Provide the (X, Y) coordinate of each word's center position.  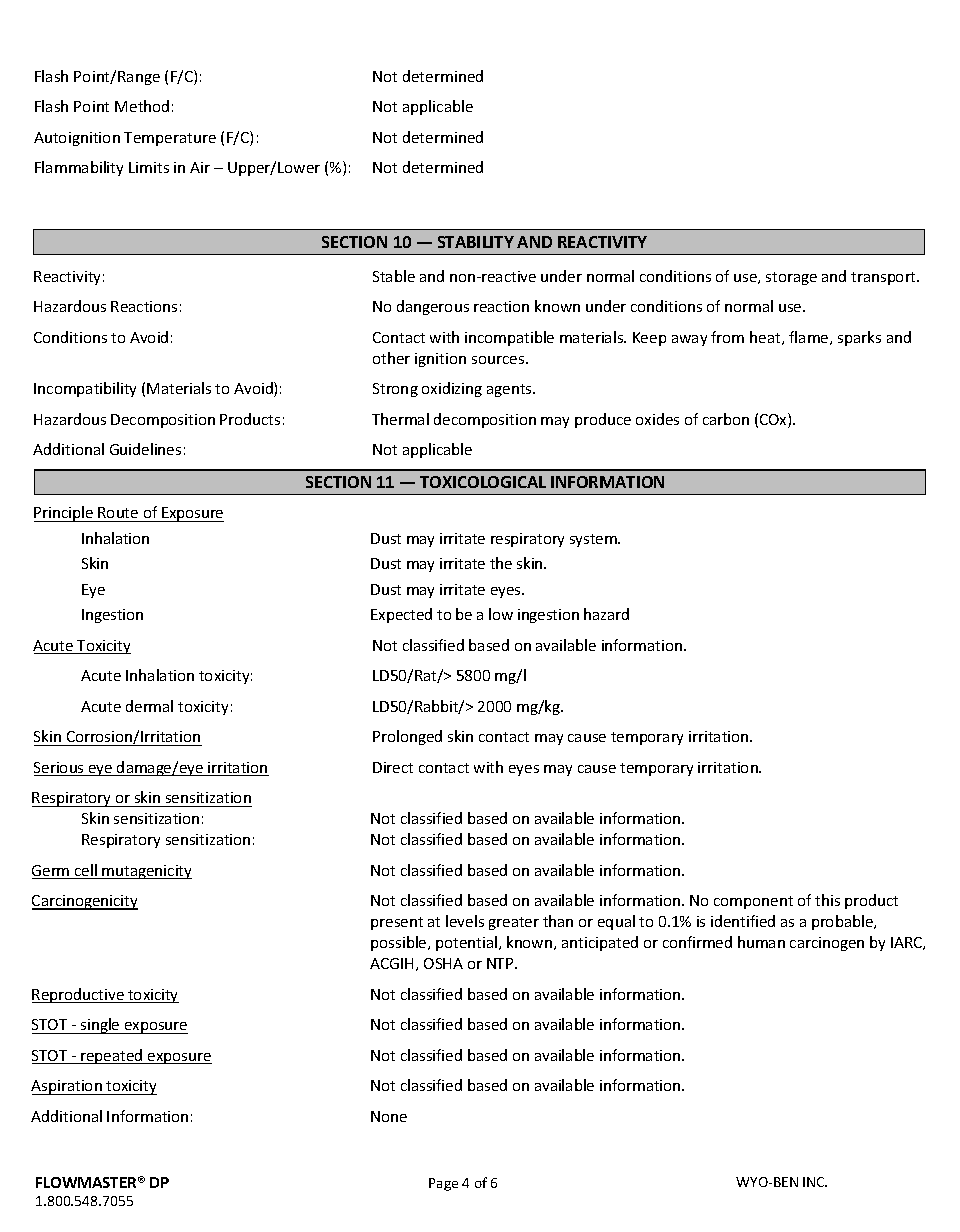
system (594, 540)
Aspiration (67, 1087)
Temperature (170, 139)
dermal (149, 706)
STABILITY (476, 242)
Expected (401, 615)
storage (791, 278)
